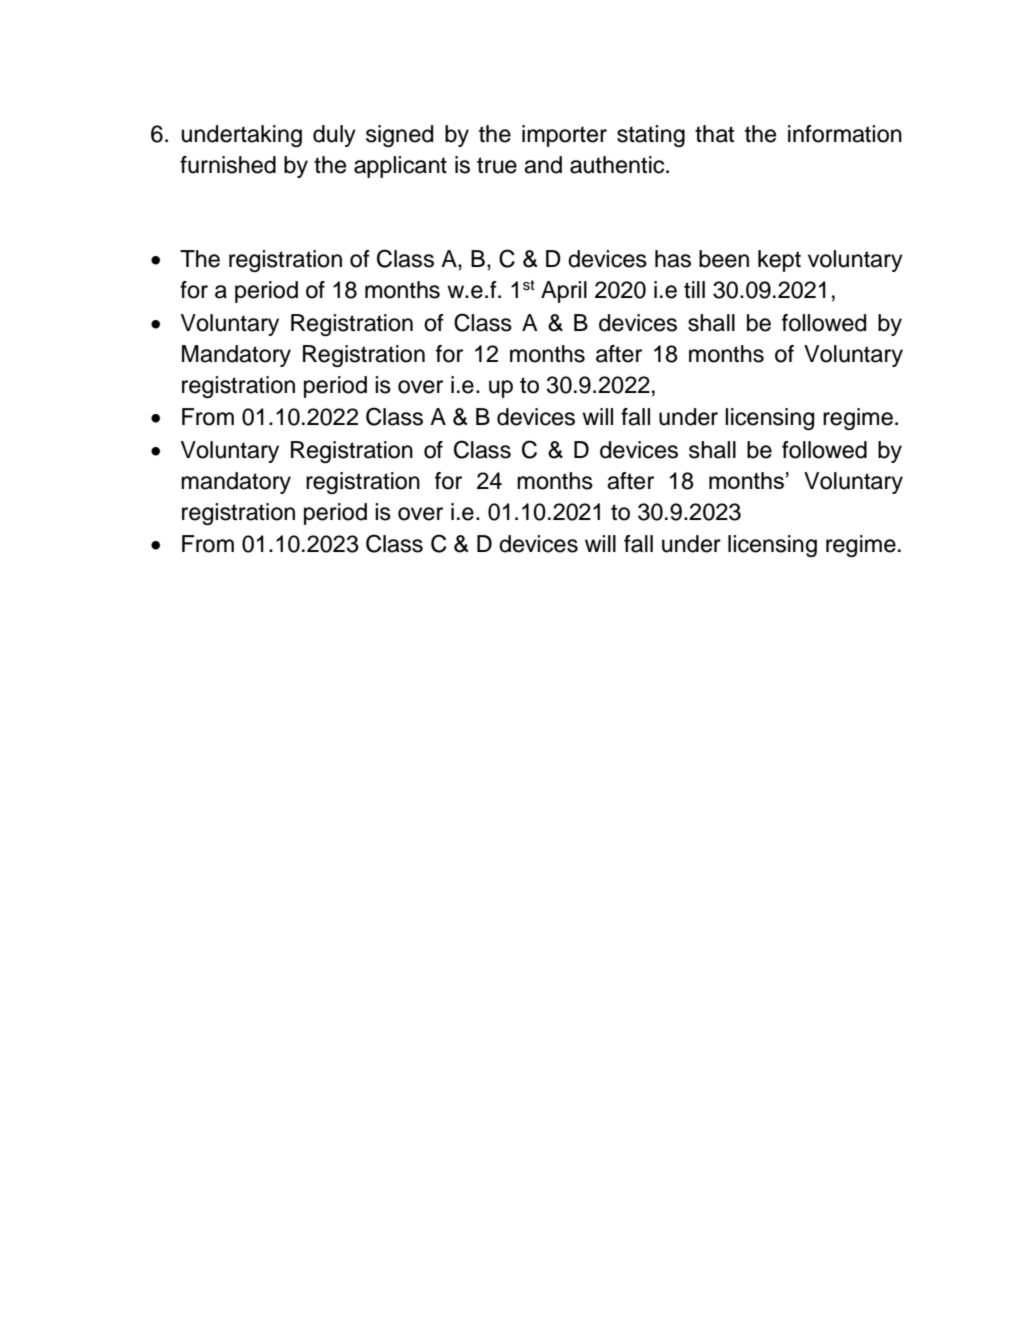 The height and width of the screenshot is (1324, 1023). What do you see at coordinates (779, 261) in the screenshot?
I see `kept` at bounding box center [779, 261].
